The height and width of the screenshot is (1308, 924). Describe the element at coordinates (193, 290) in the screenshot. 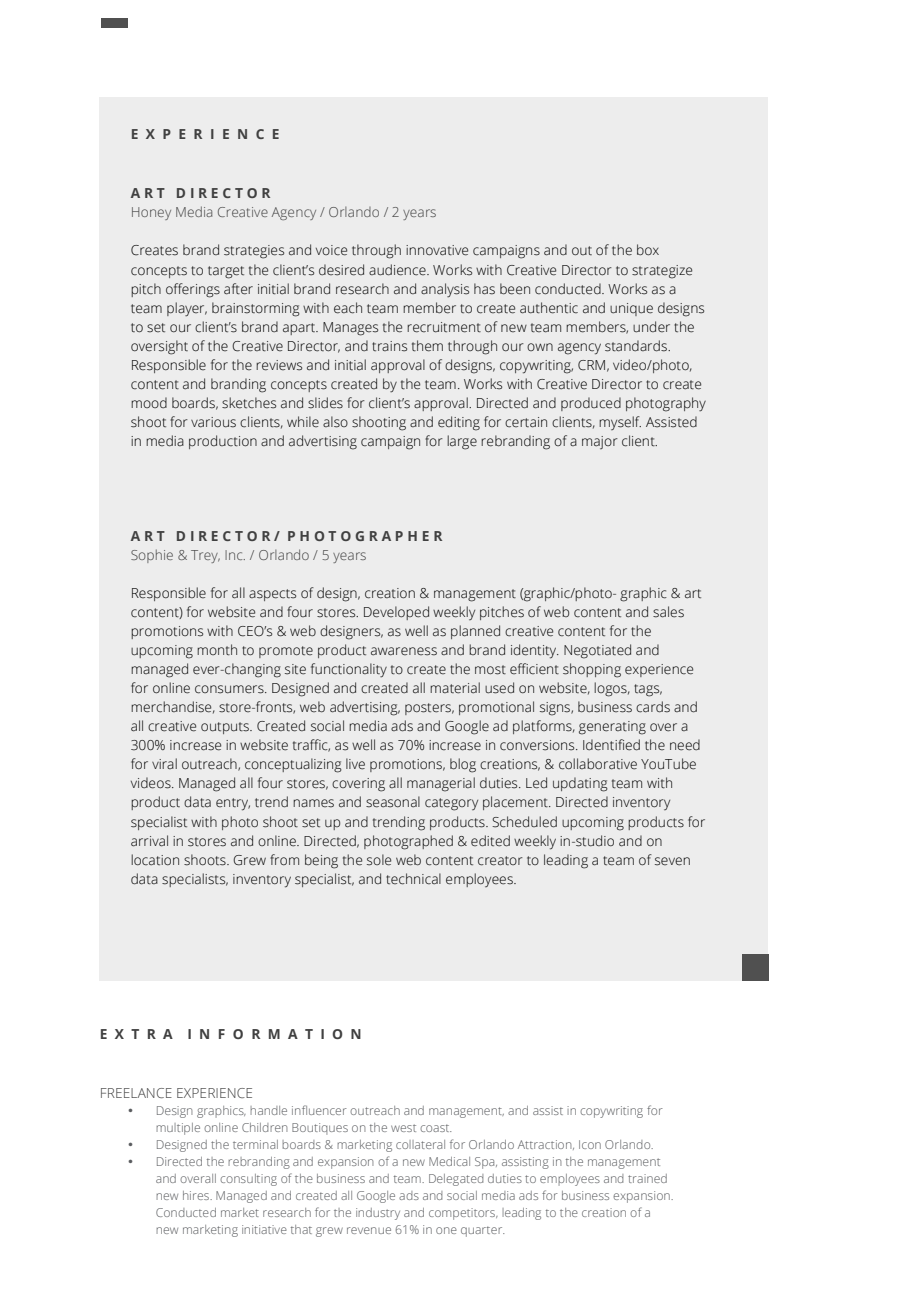

I see `offerings` at that location.
